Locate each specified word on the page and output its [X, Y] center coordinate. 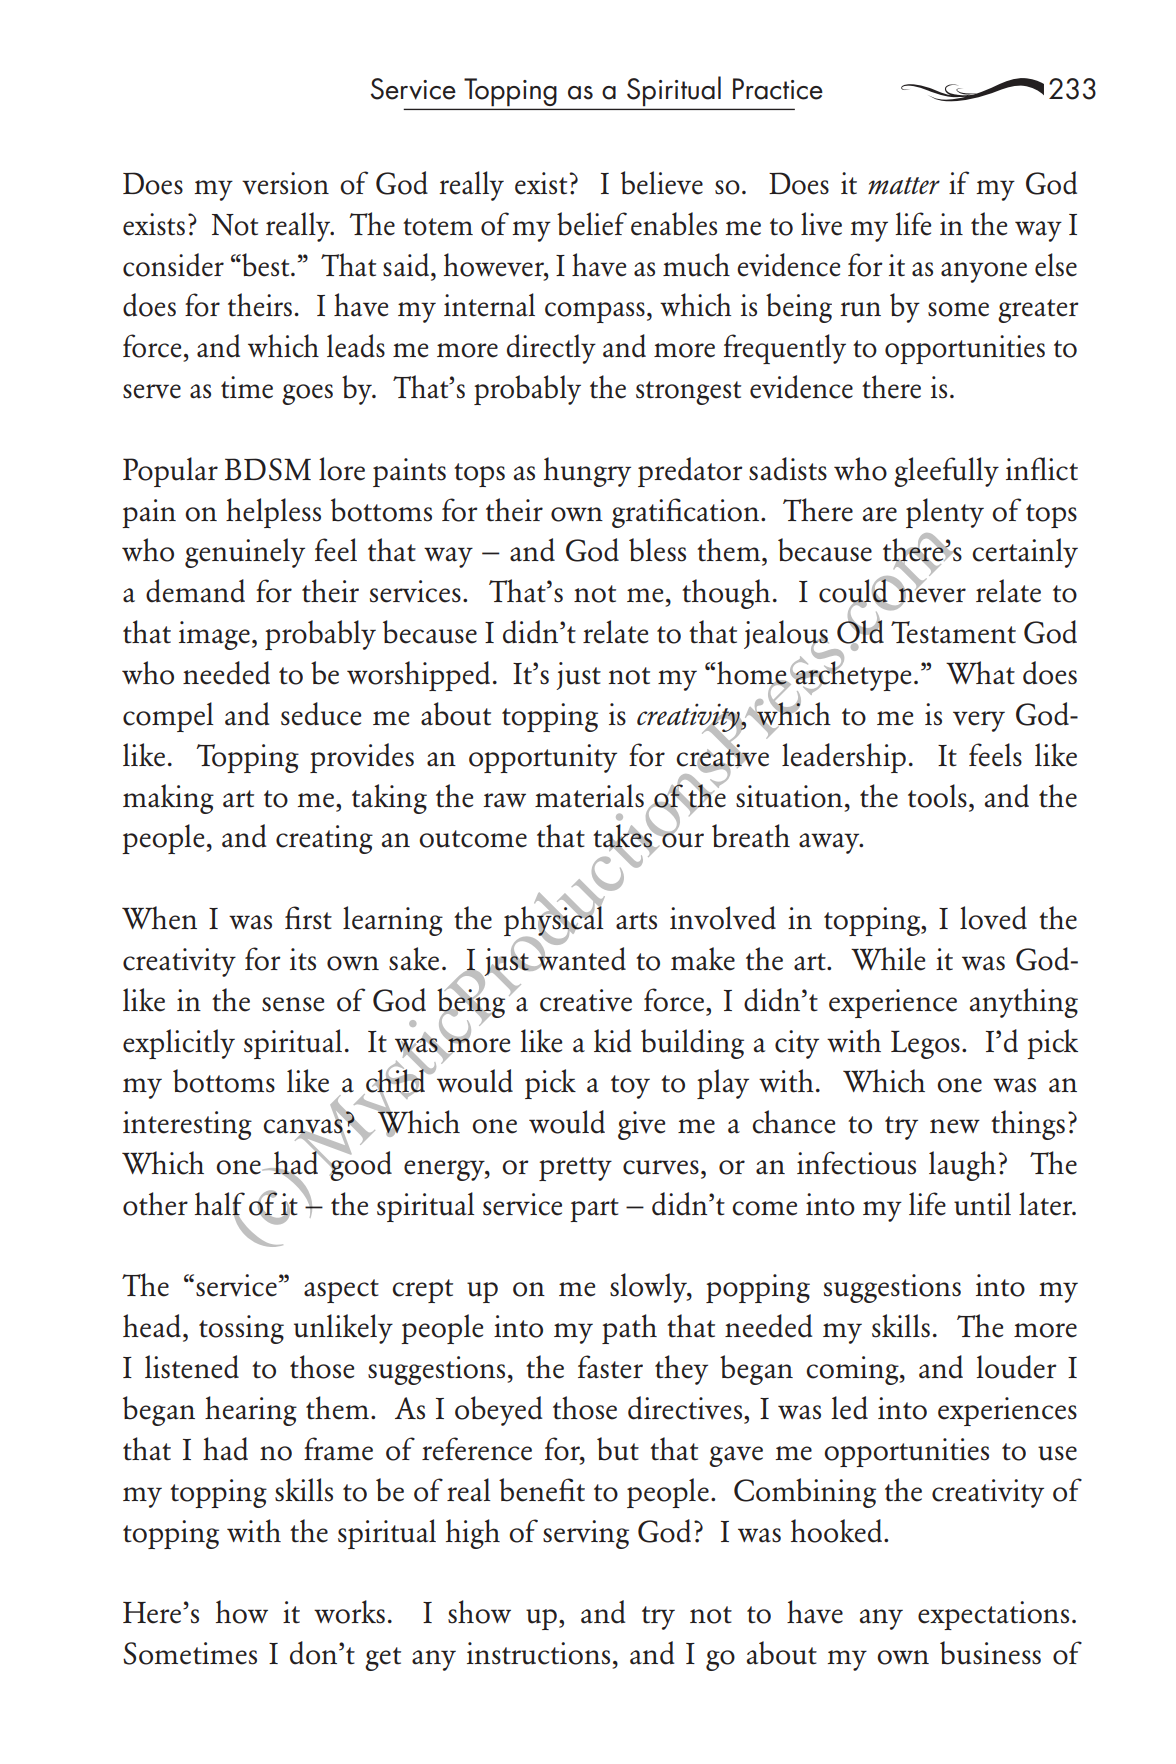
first [308, 918]
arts [636, 921]
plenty [945, 513]
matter [904, 185]
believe [662, 183]
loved [993, 918]
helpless [273, 513]
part [594, 1210]
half [220, 1205]
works [349, 1612]
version [285, 183]
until [982, 1204]
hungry [587, 472]
